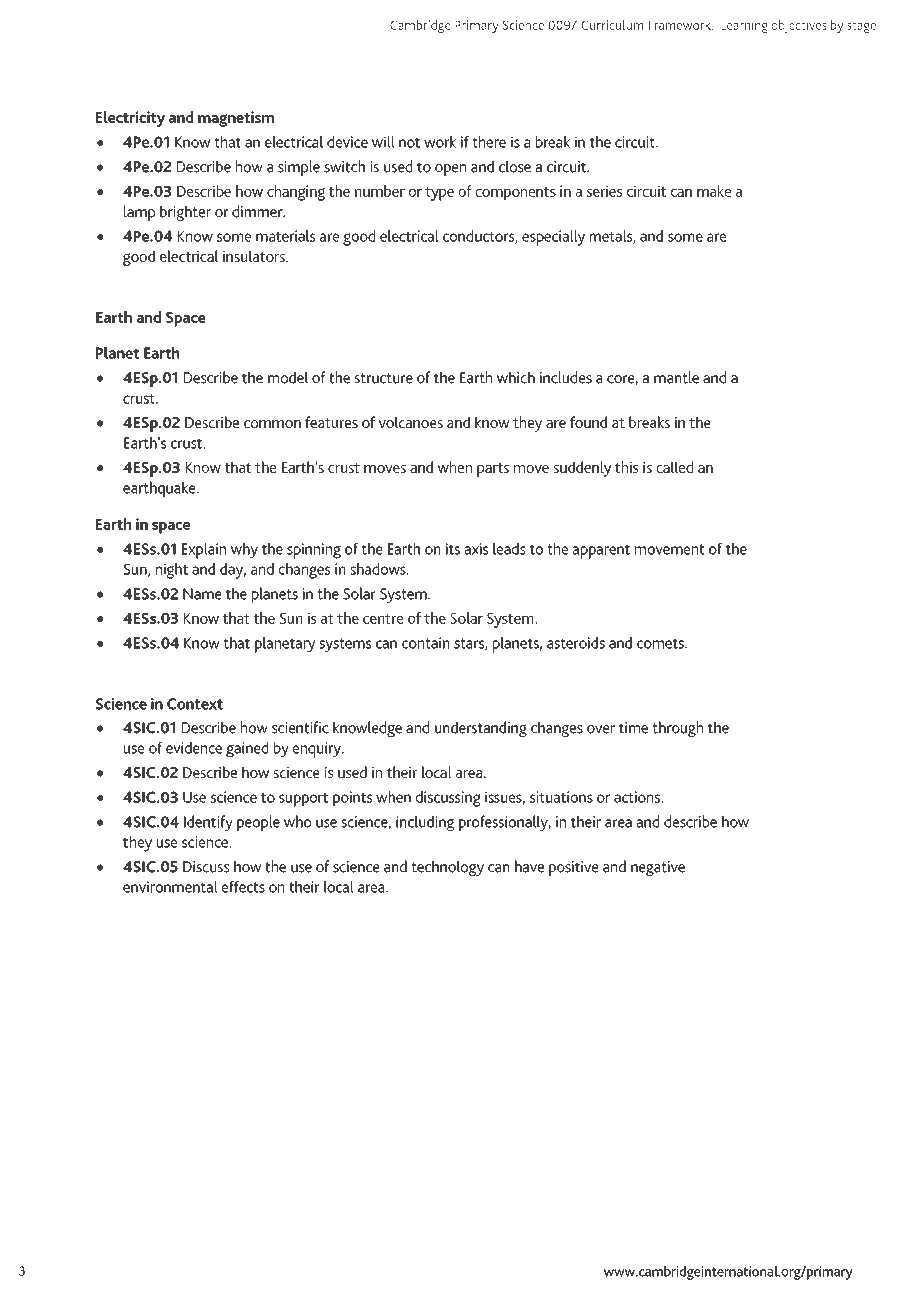 This screenshot has width=924, height=1307. Describe the element at coordinates (243, 887) in the screenshot. I see `effects` at that location.
